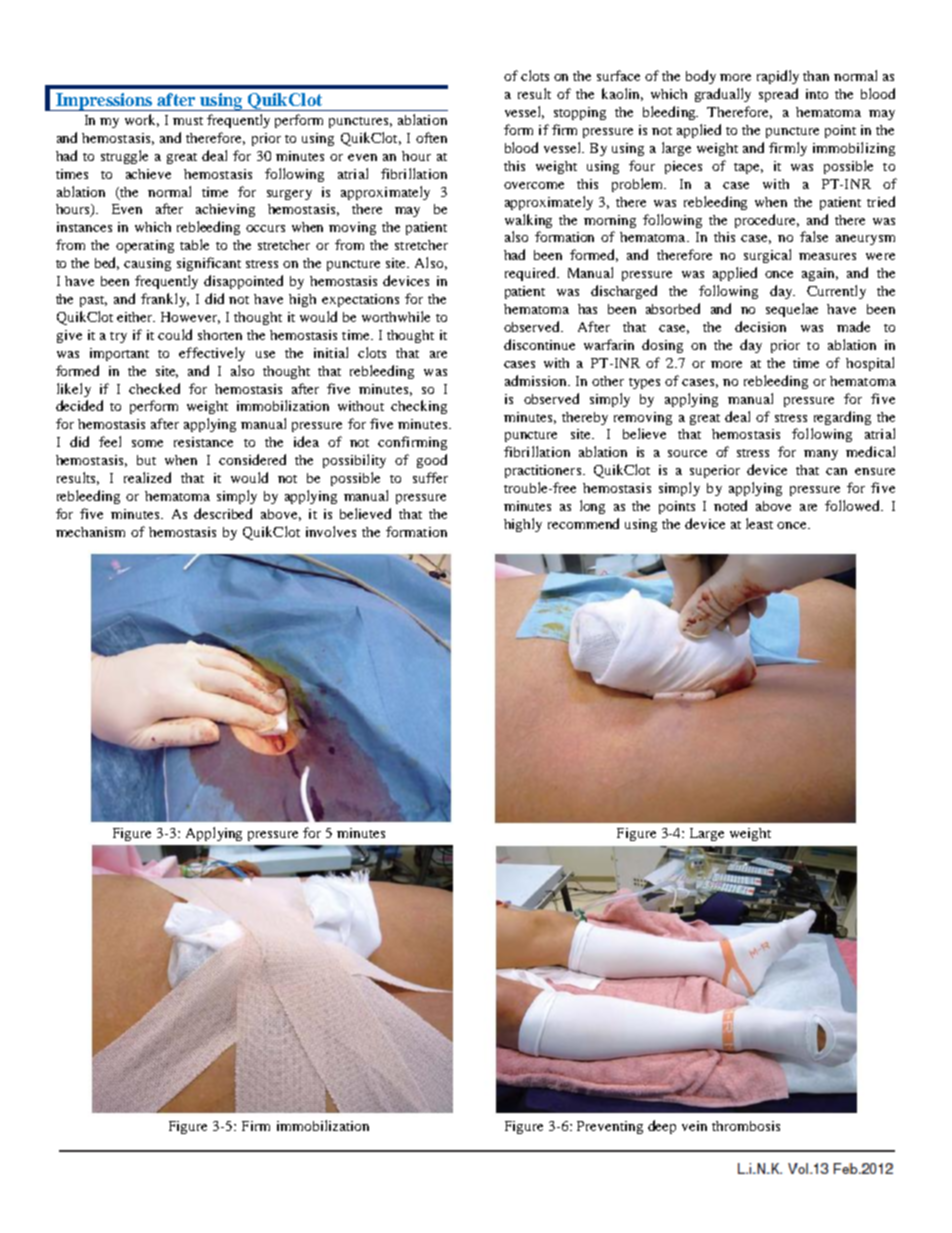  Describe the element at coordinates (662, 1127) in the screenshot. I see `deep` at that location.
